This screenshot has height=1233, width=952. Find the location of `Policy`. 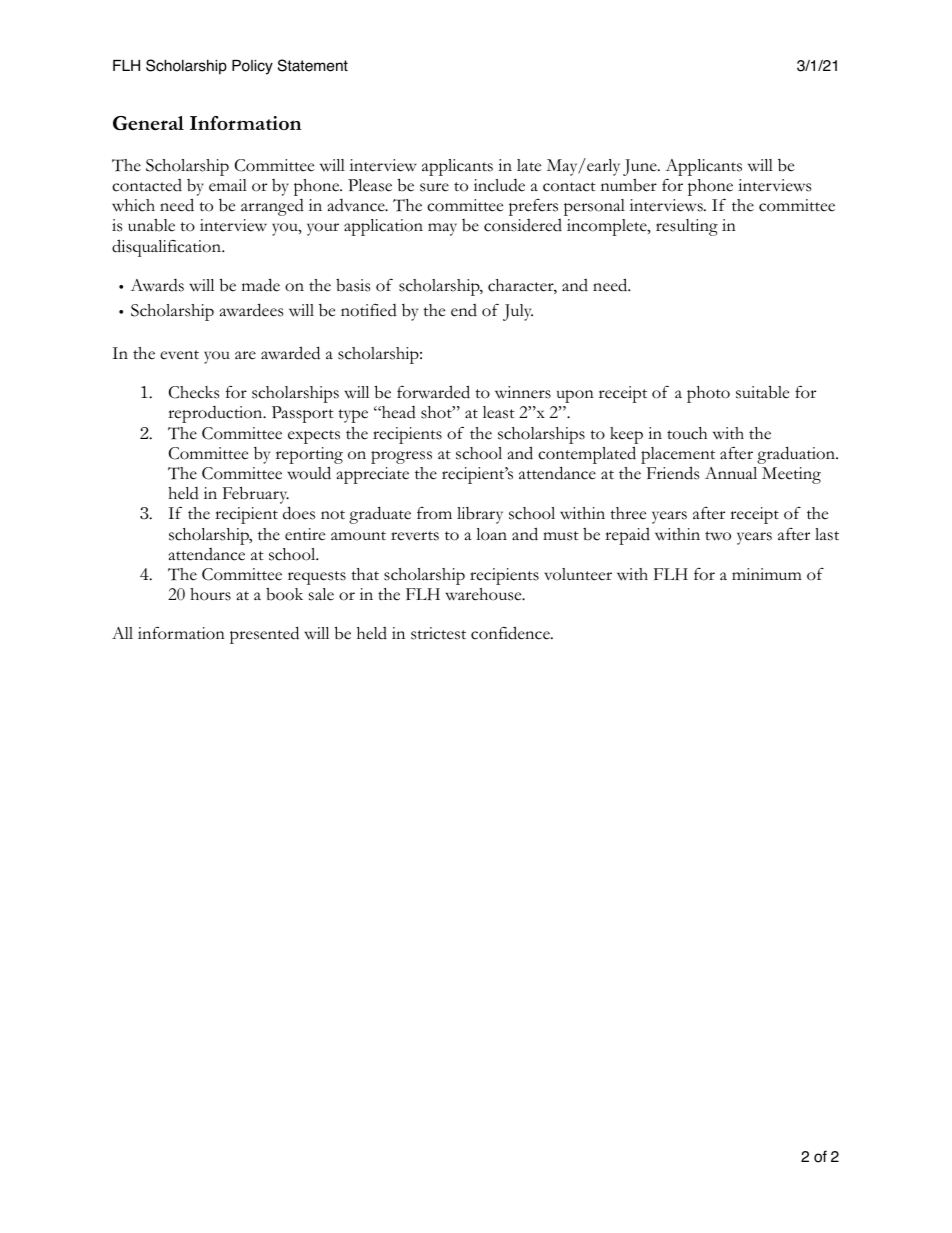

Policy is located at coordinates (252, 67).
